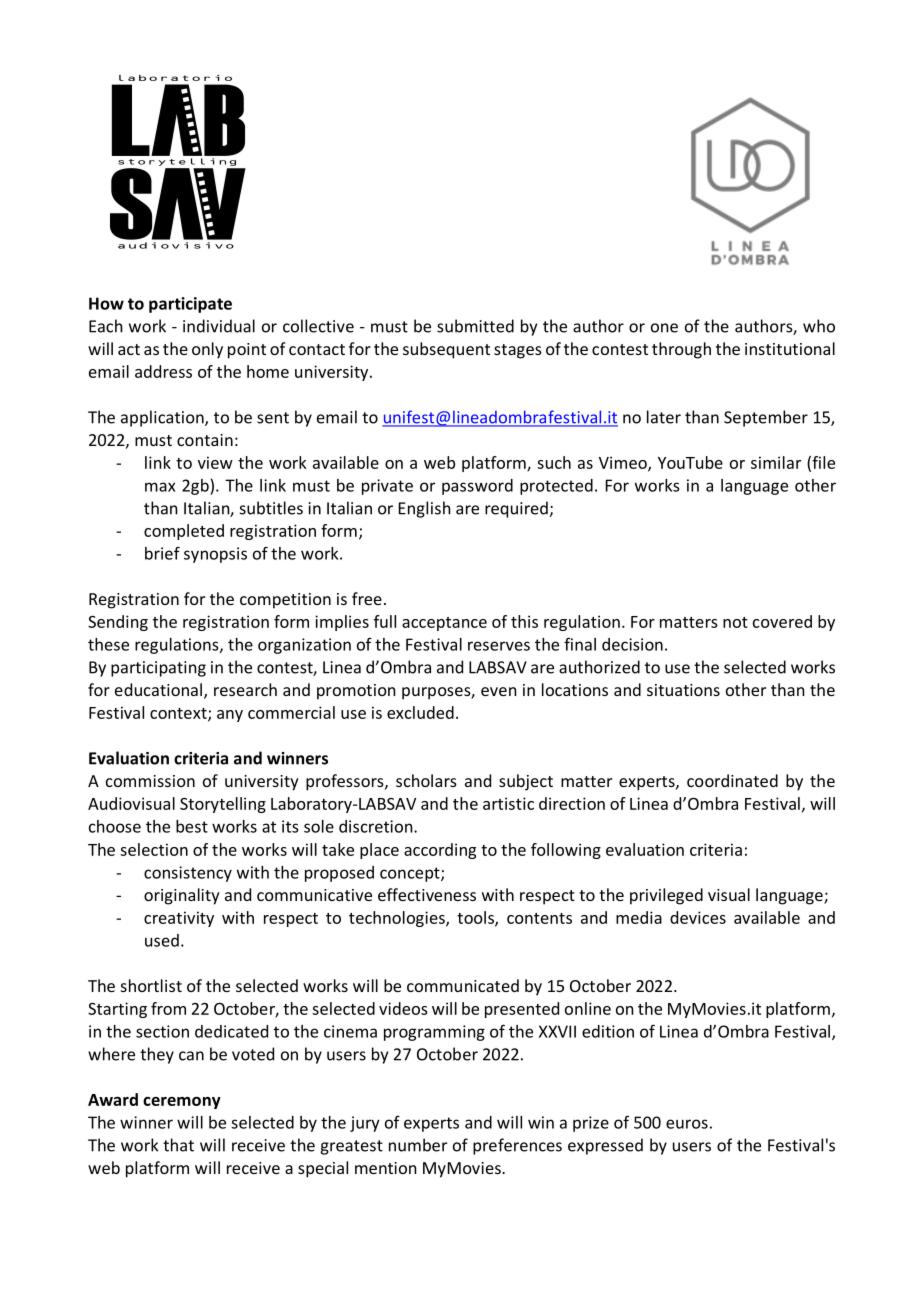 This document has height=1308, width=924. Describe the element at coordinates (732, 780) in the document. I see `coordinated` at that location.
